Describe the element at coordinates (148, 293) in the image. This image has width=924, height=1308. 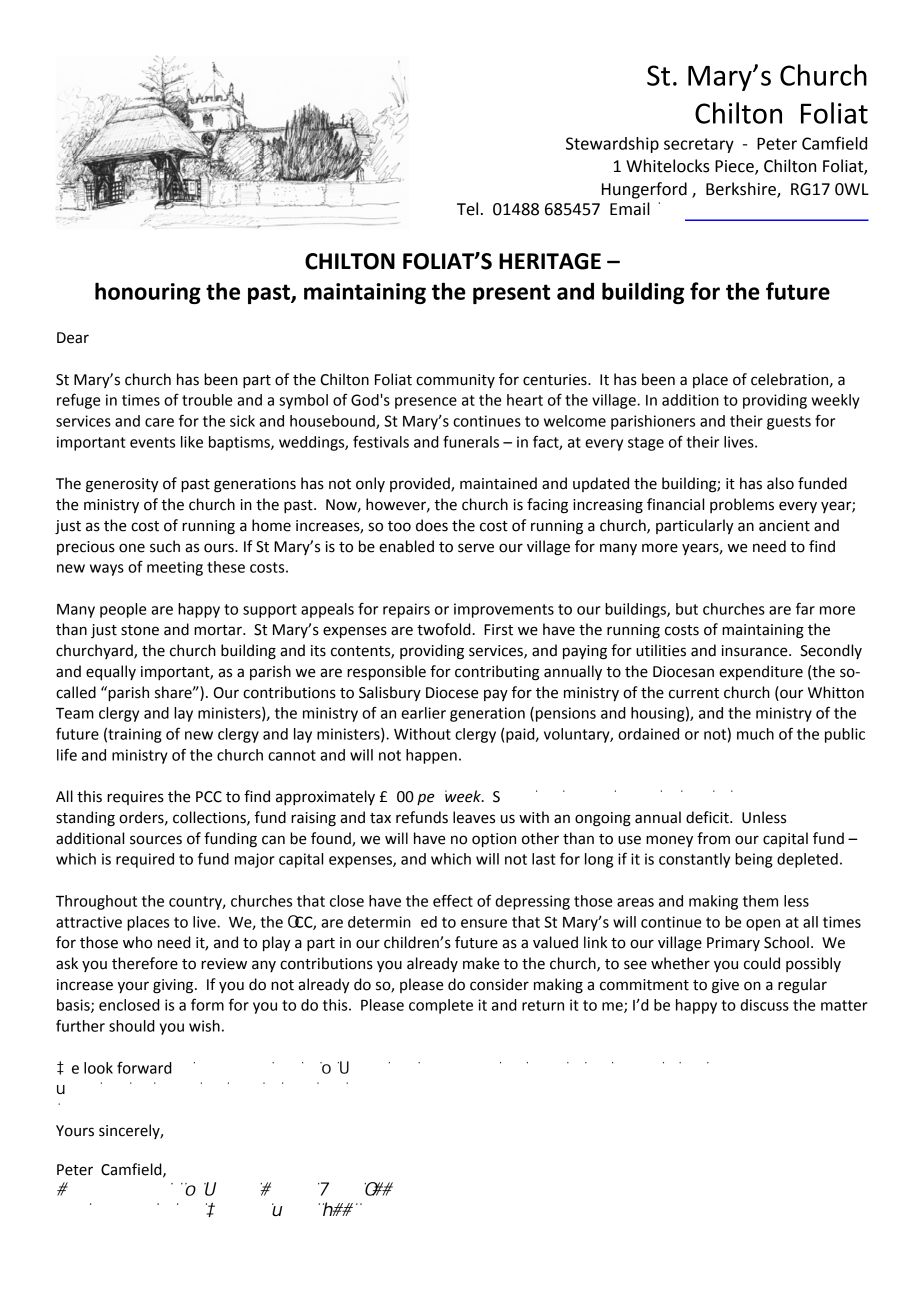
I see `honouring` at that location.
